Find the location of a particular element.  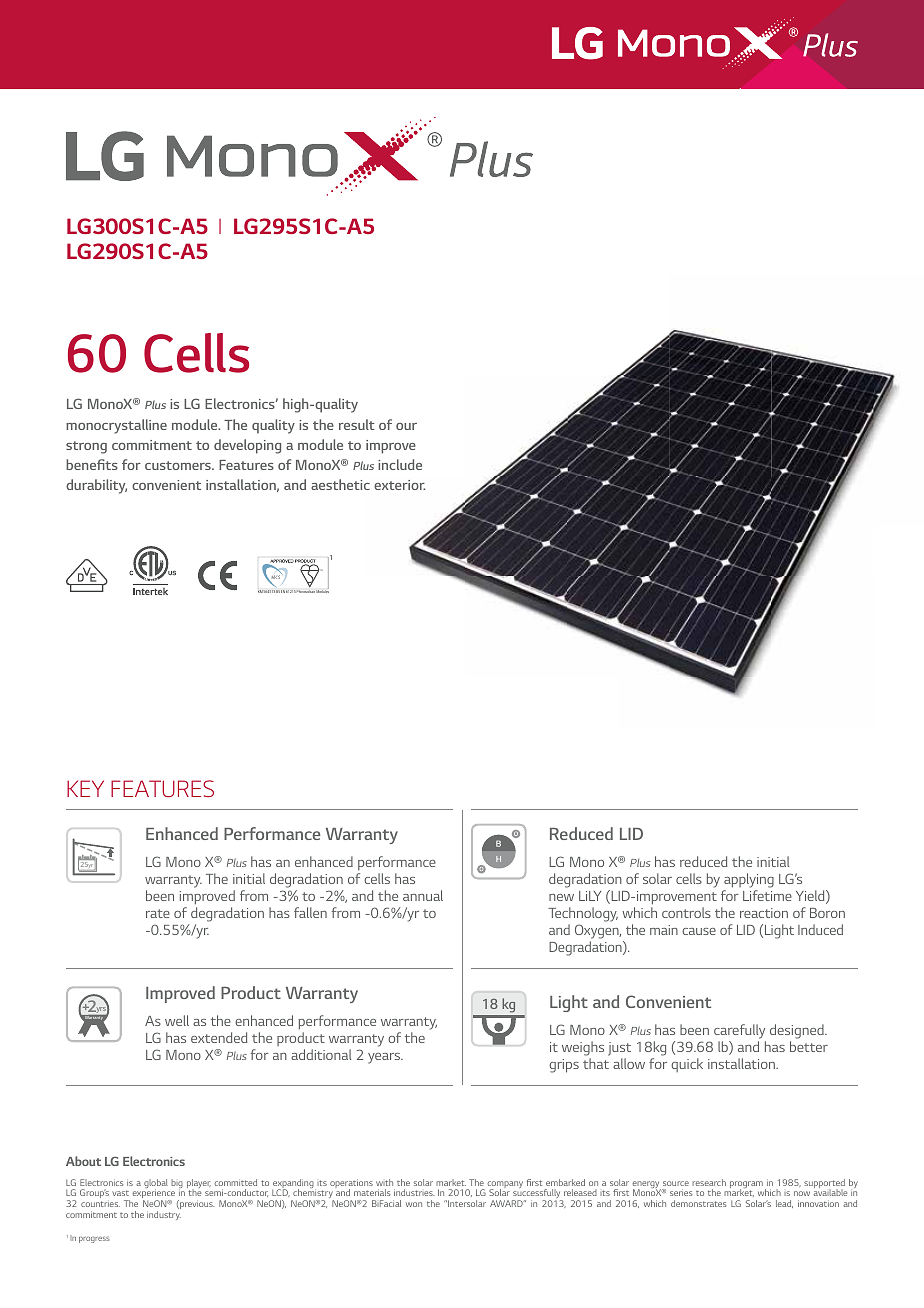

include is located at coordinates (400, 464).
